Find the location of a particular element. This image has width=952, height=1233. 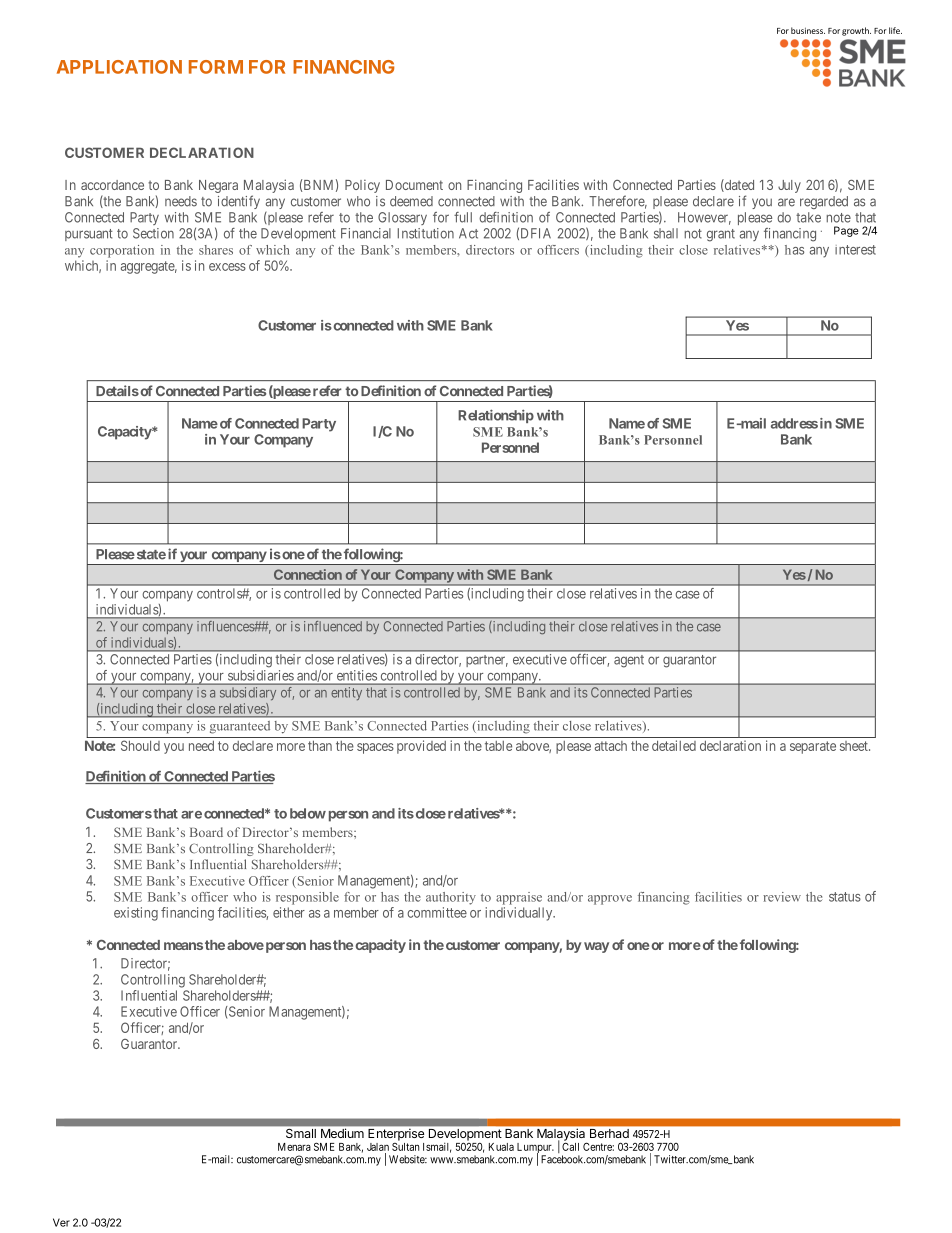

Document is located at coordinates (414, 185).
